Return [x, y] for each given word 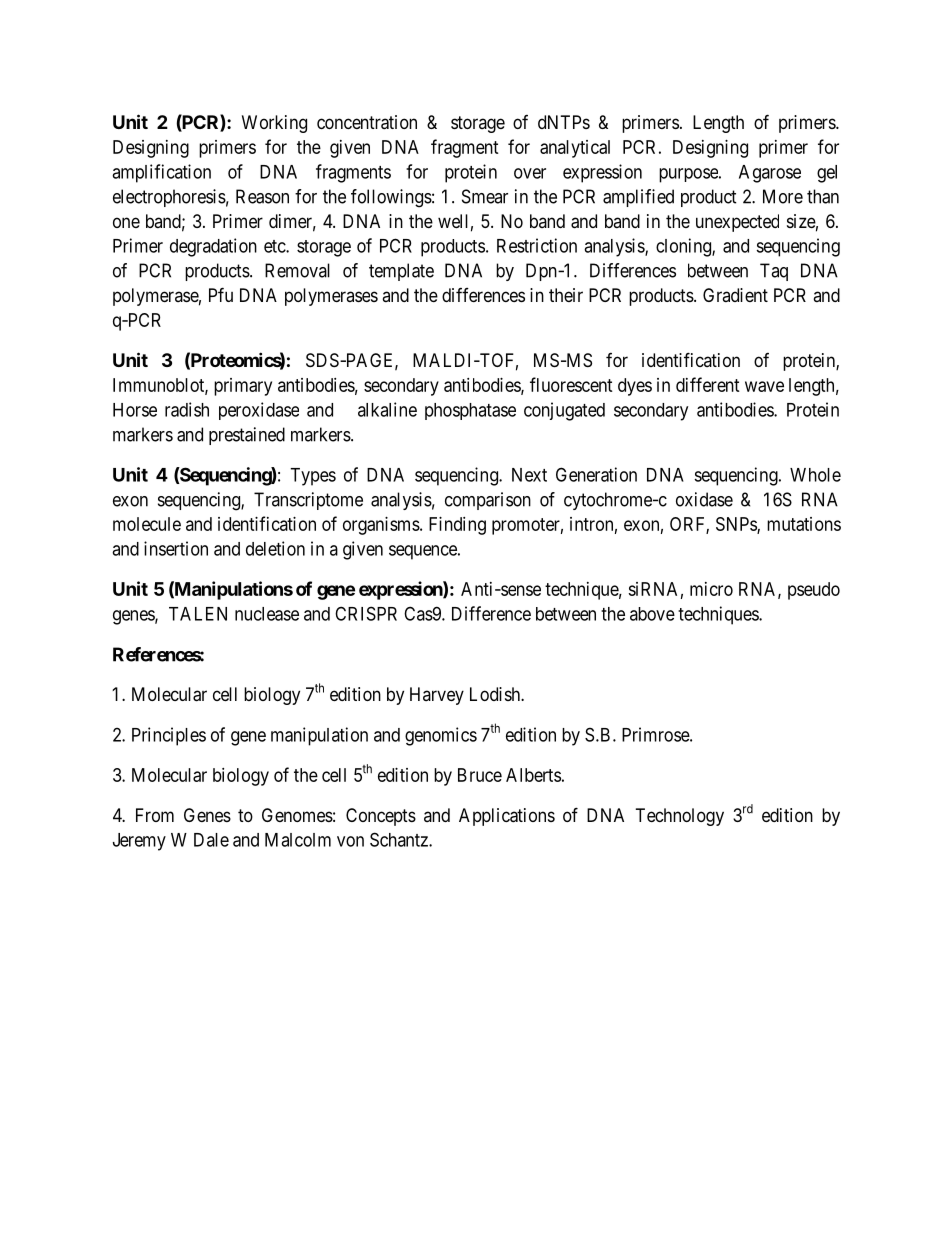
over [530, 173]
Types [313, 477]
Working [274, 124]
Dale [211, 840]
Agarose [770, 174]
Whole [815, 475]
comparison [488, 501]
